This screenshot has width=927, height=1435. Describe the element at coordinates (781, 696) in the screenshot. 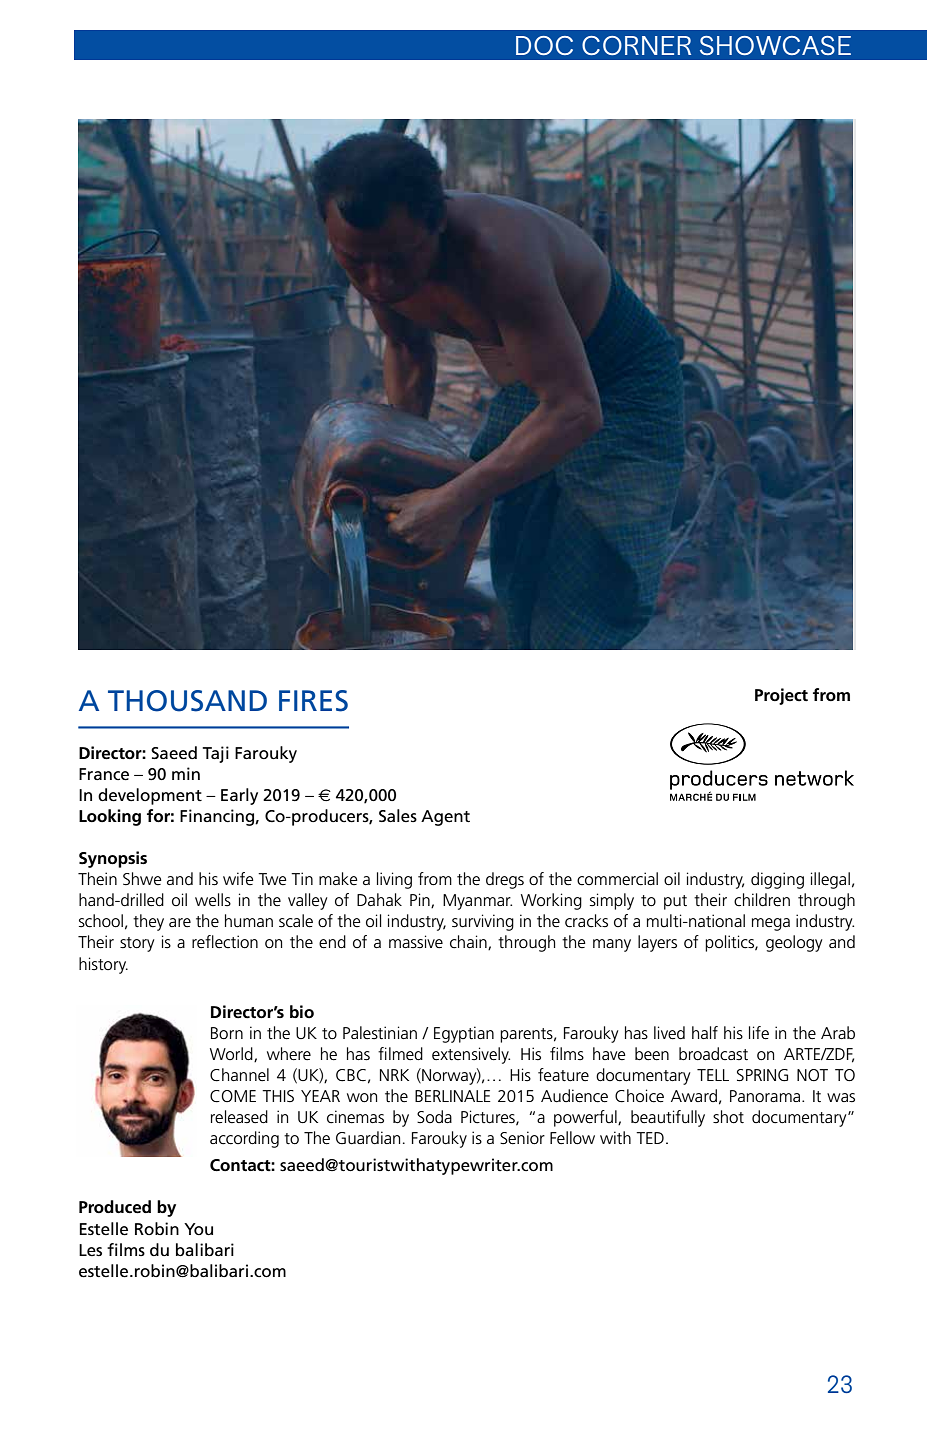

I see `Project` at that location.
